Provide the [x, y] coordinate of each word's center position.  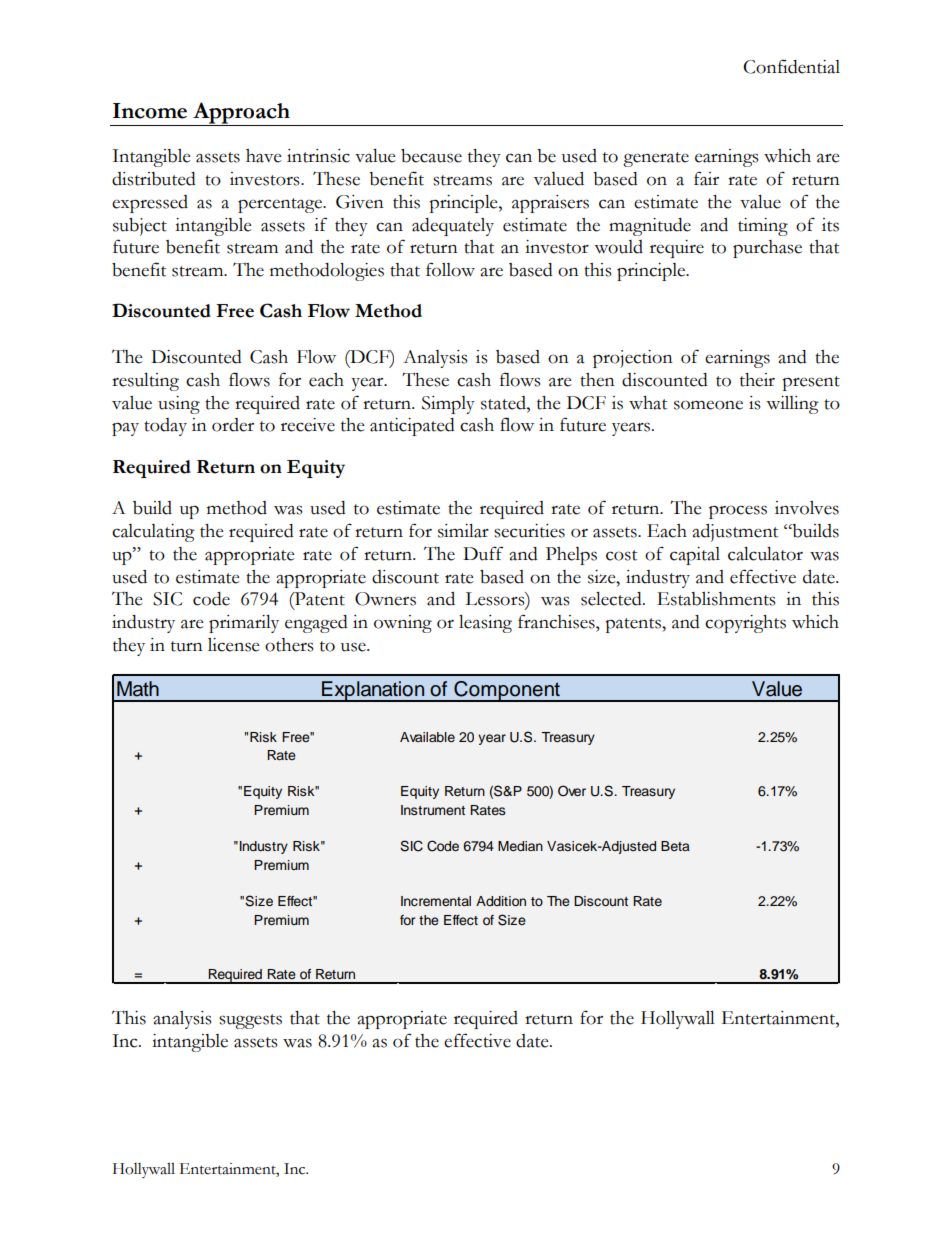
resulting [145, 382]
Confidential [791, 66]
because [431, 156]
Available [427, 737]
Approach [241, 114]
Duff [483, 553]
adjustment [735, 533]
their [757, 380]
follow [450, 269]
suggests [250, 1021]
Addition [501, 901]
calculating [153, 533]
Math [138, 689]
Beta [675, 846]
